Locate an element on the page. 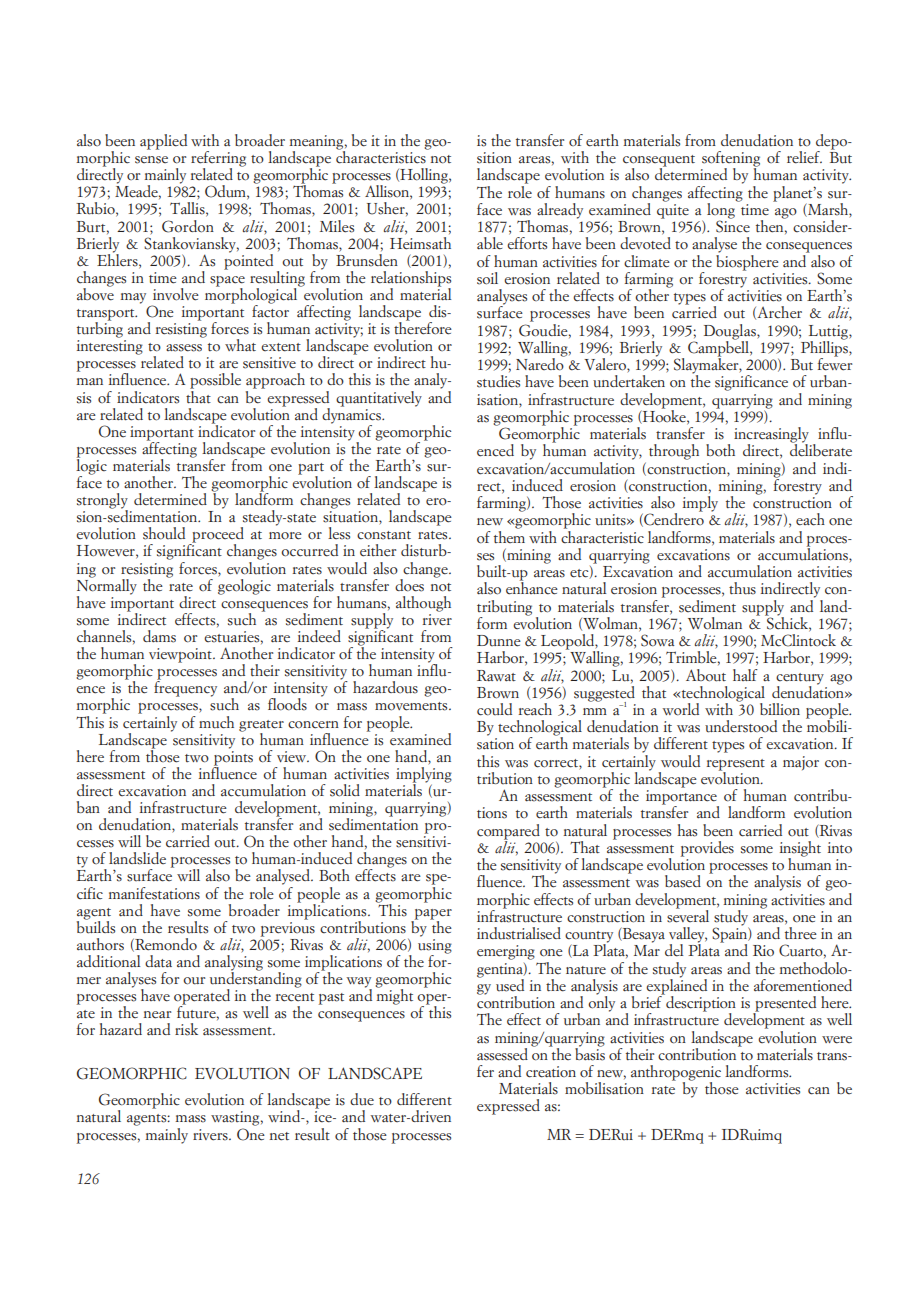  softening is located at coordinates (731, 160).
